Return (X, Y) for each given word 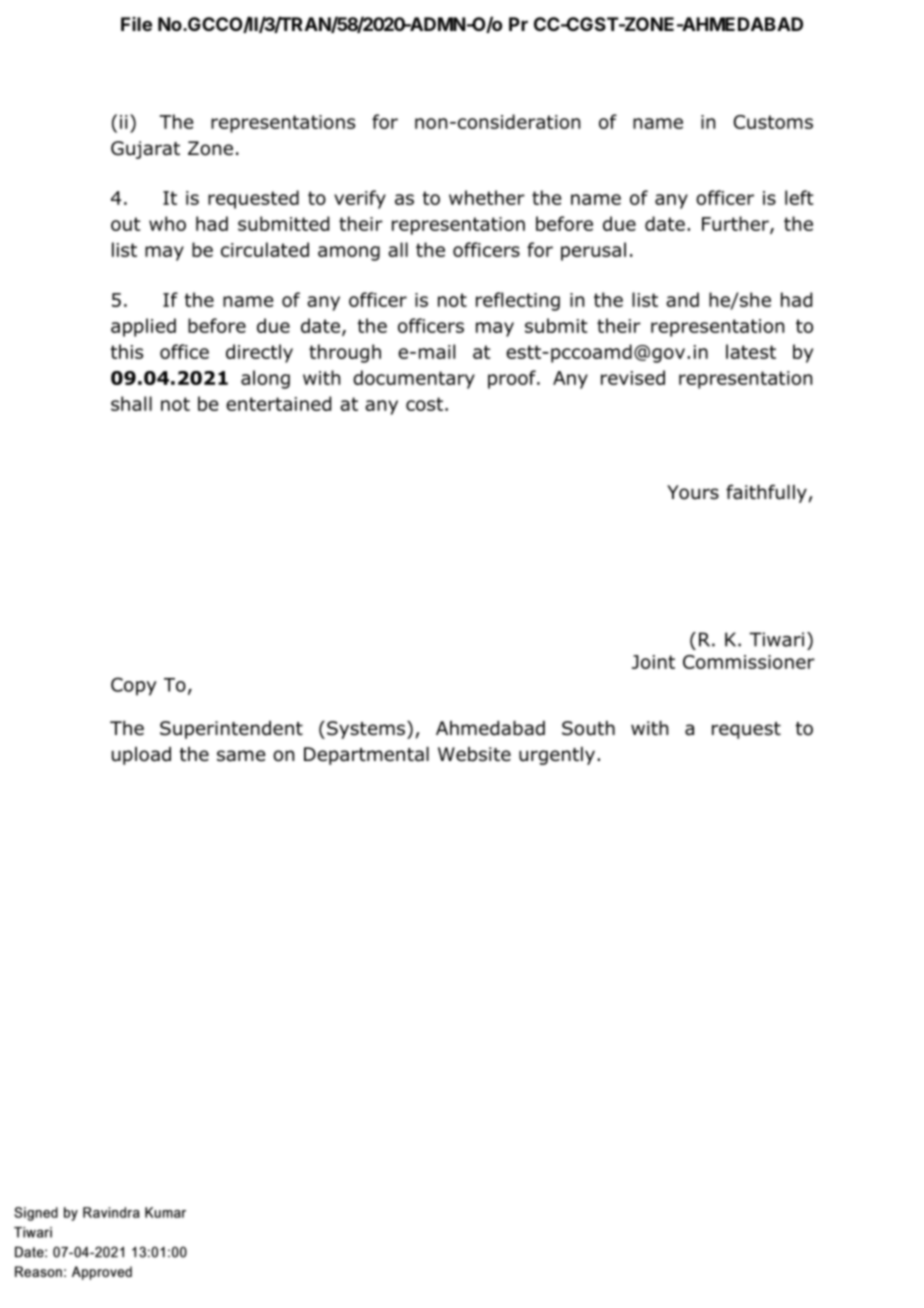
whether (487, 197)
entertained (278, 403)
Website (474, 754)
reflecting (518, 301)
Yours (693, 492)
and (682, 299)
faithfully (766, 493)
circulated (265, 249)
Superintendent (231, 730)
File (136, 24)
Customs (773, 122)
